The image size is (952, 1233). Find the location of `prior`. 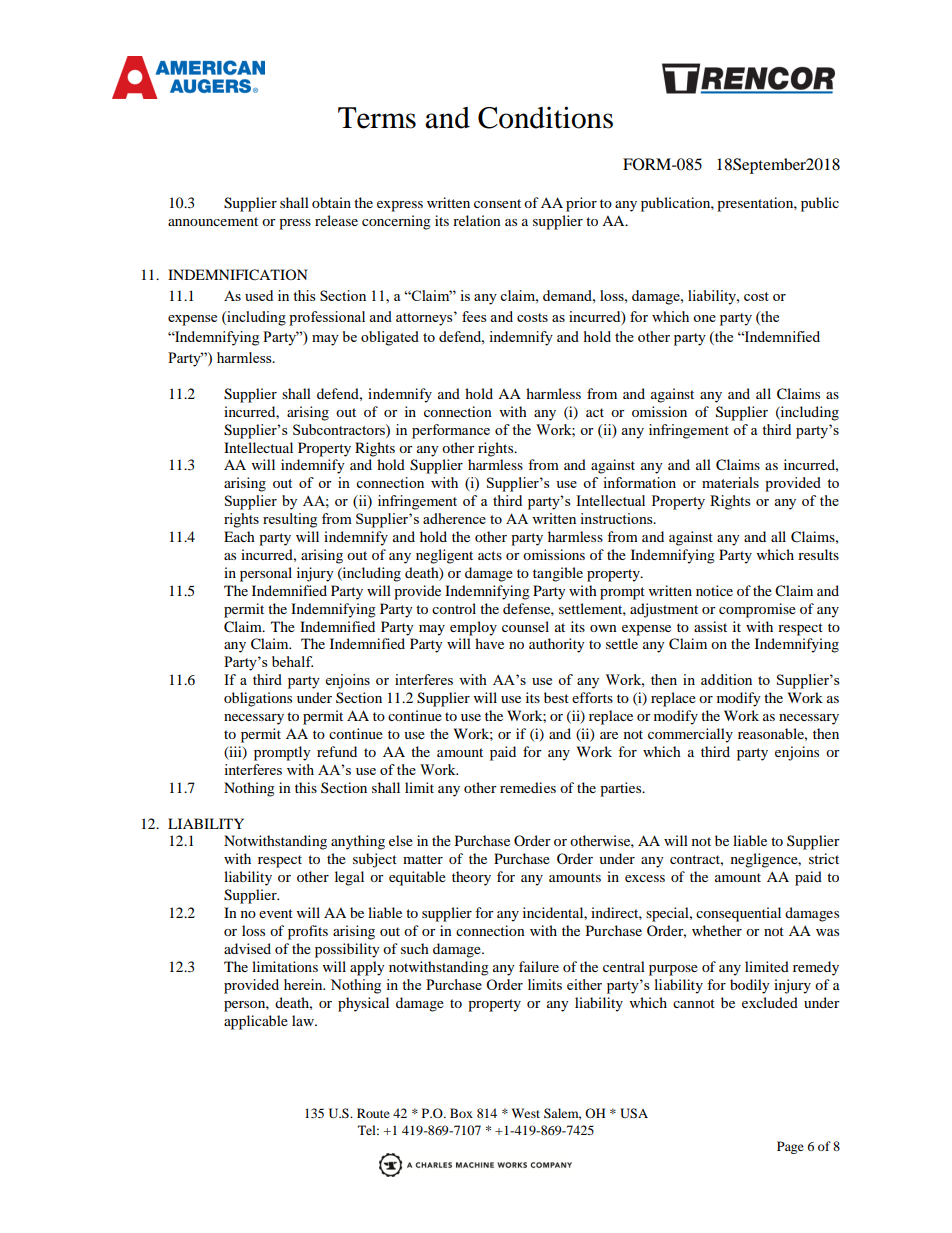

prior is located at coordinates (581, 204).
